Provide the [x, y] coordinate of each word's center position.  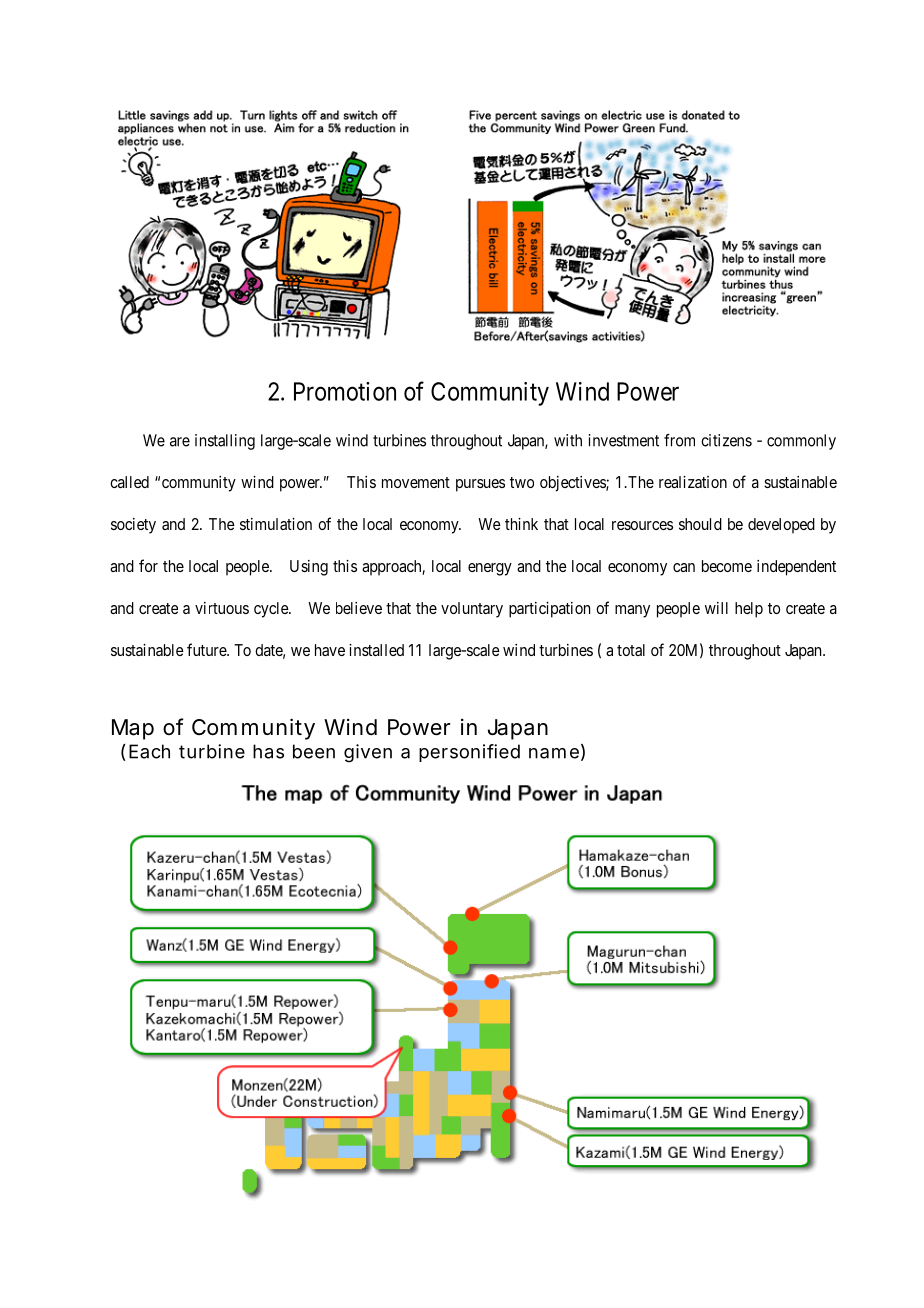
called [129, 482]
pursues [480, 485]
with [568, 440]
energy [490, 569]
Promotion [345, 391]
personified [469, 753]
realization [693, 482]
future [207, 649]
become [727, 566]
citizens [726, 440]
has [268, 751]
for [148, 565]
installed [376, 650]
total [631, 650]
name [554, 753]
